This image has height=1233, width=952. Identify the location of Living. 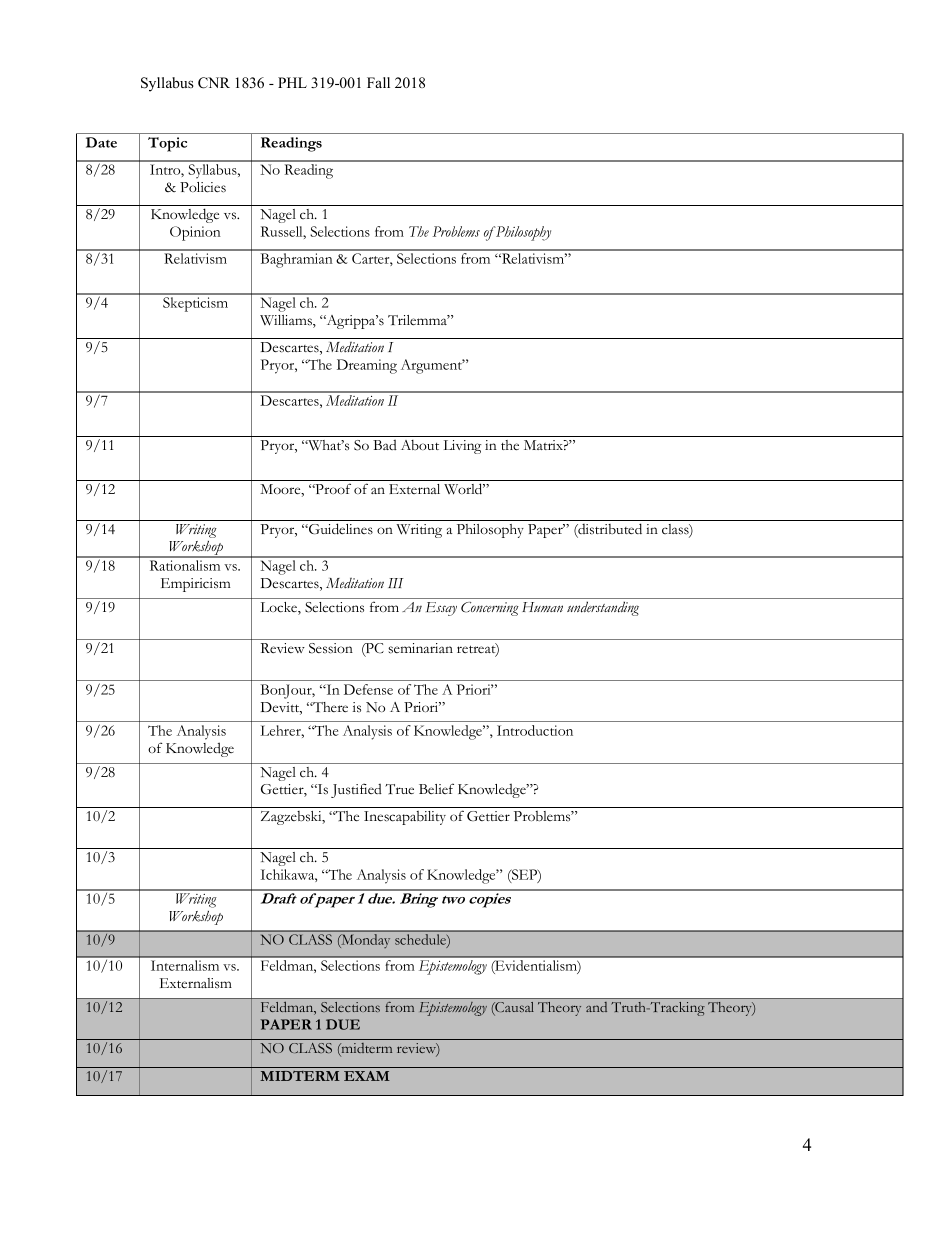
(463, 447).
